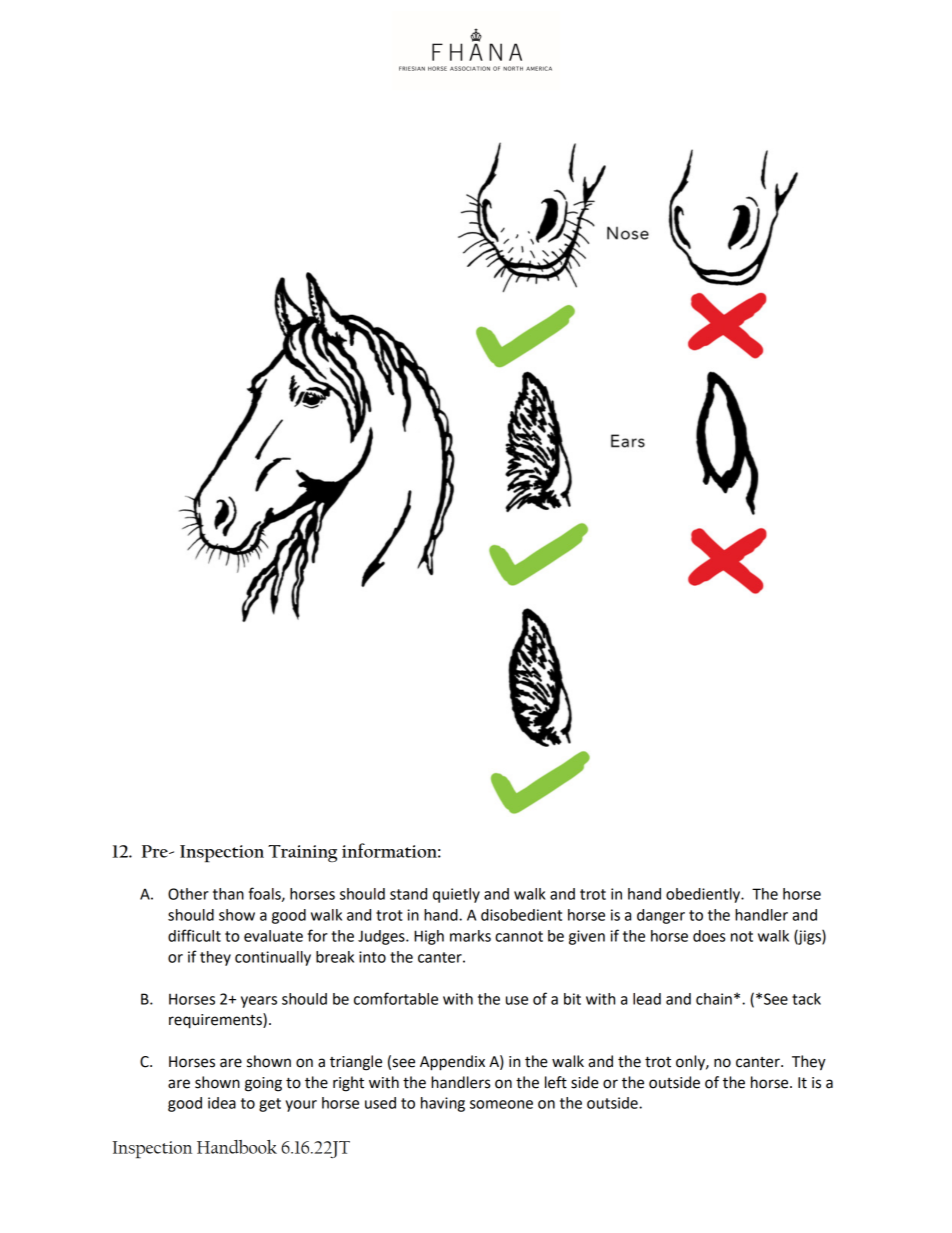 The width and height of the document is (952, 1233). What do you see at coordinates (556, 1082) in the document?
I see `left` at bounding box center [556, 1082].
